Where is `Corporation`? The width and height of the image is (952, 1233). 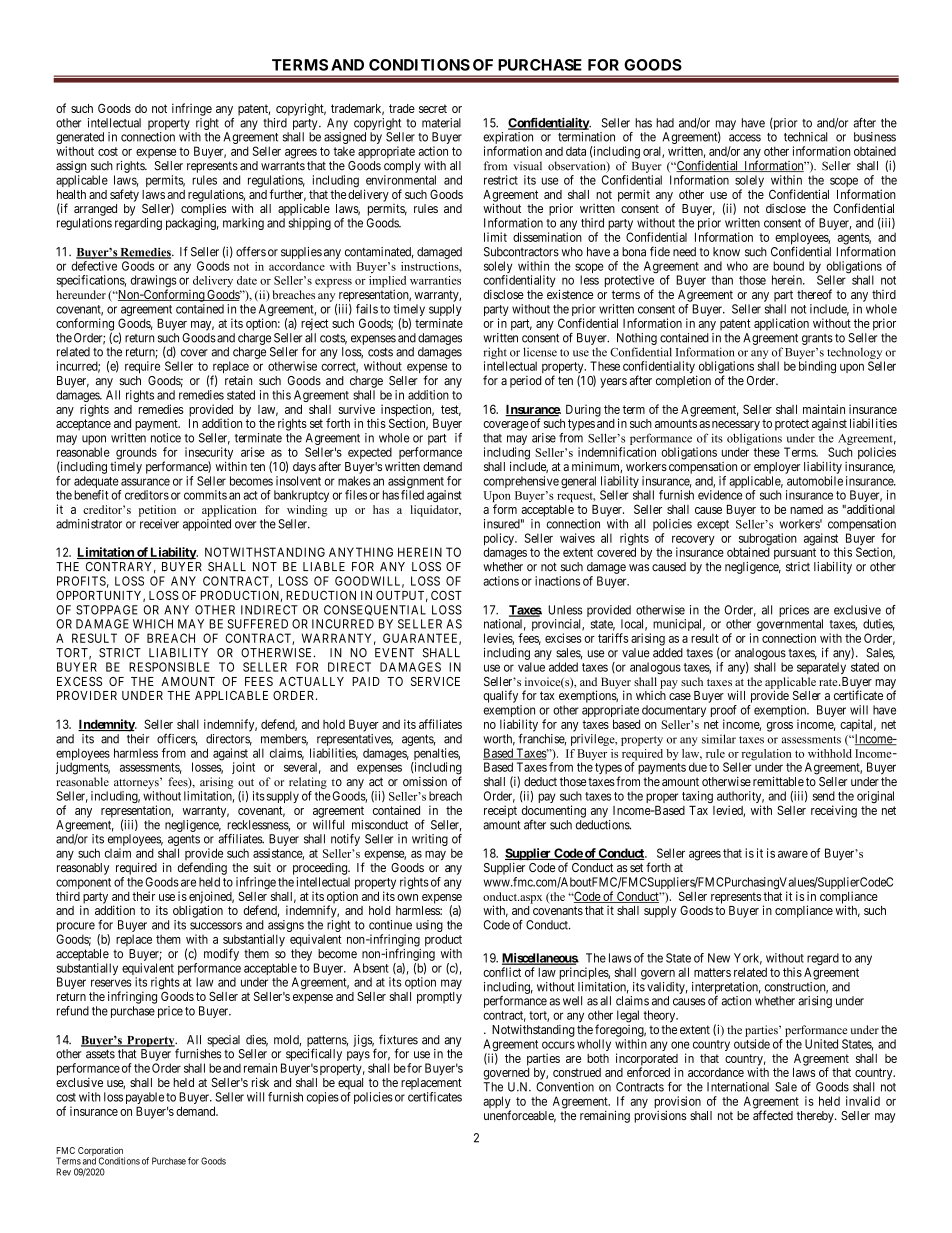 Corporation is located at coordinates (101, 1152).
